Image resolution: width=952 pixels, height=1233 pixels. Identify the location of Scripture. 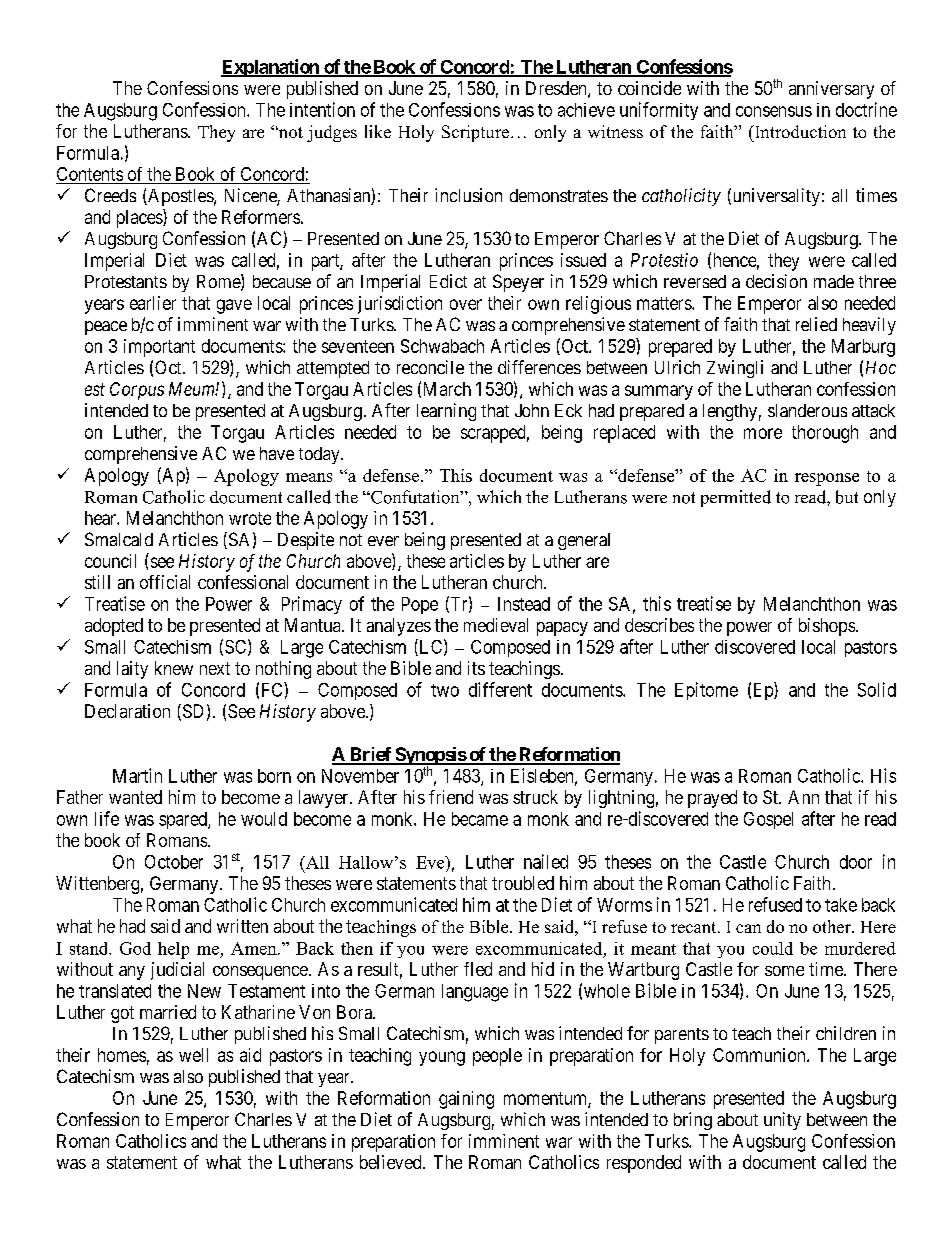
(475, 133).
